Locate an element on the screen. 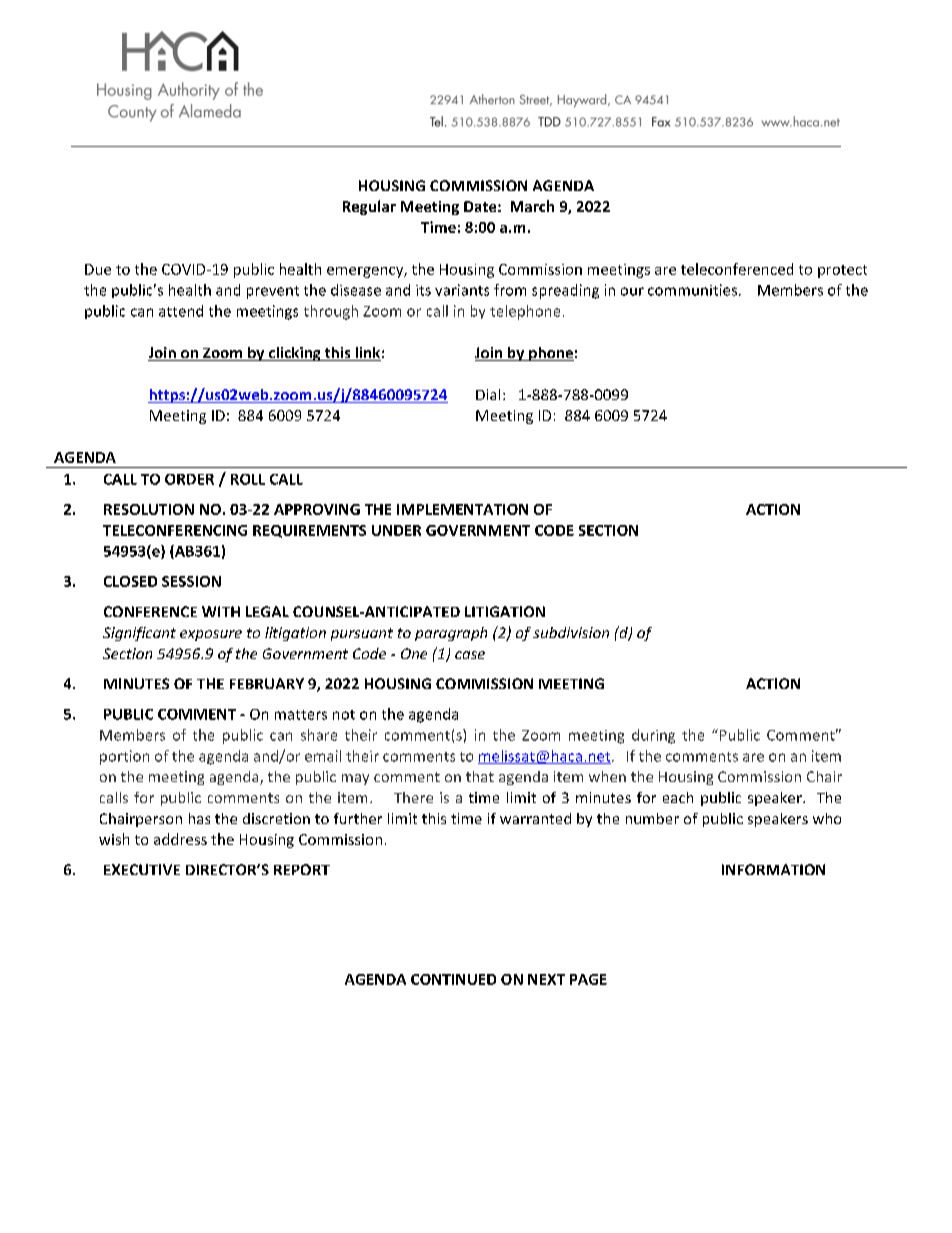 The width and height of the screenshot is (952, 1233). protect is located at coordinates (842, 271).
